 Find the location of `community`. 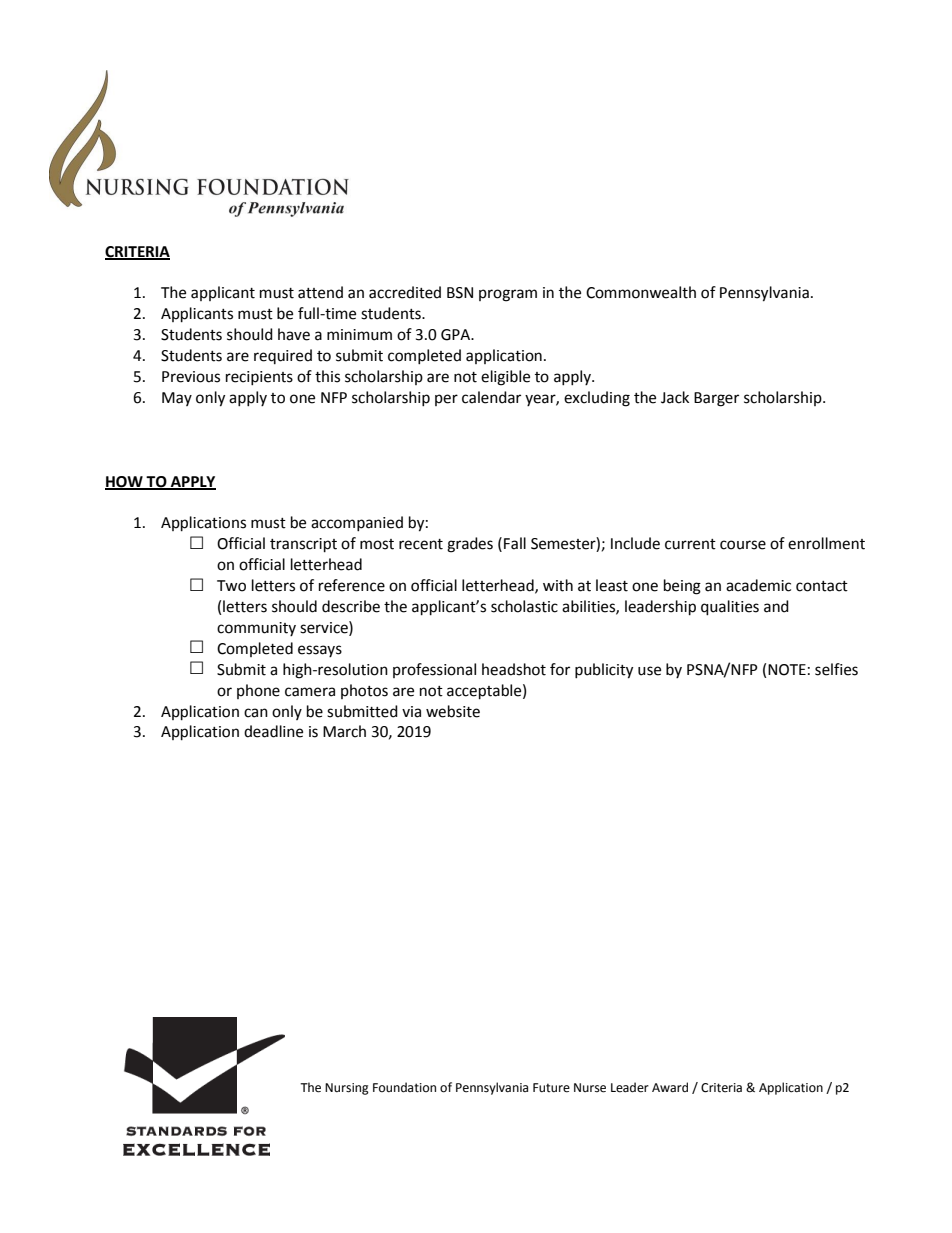

community is located at coordinates (256, 629).
